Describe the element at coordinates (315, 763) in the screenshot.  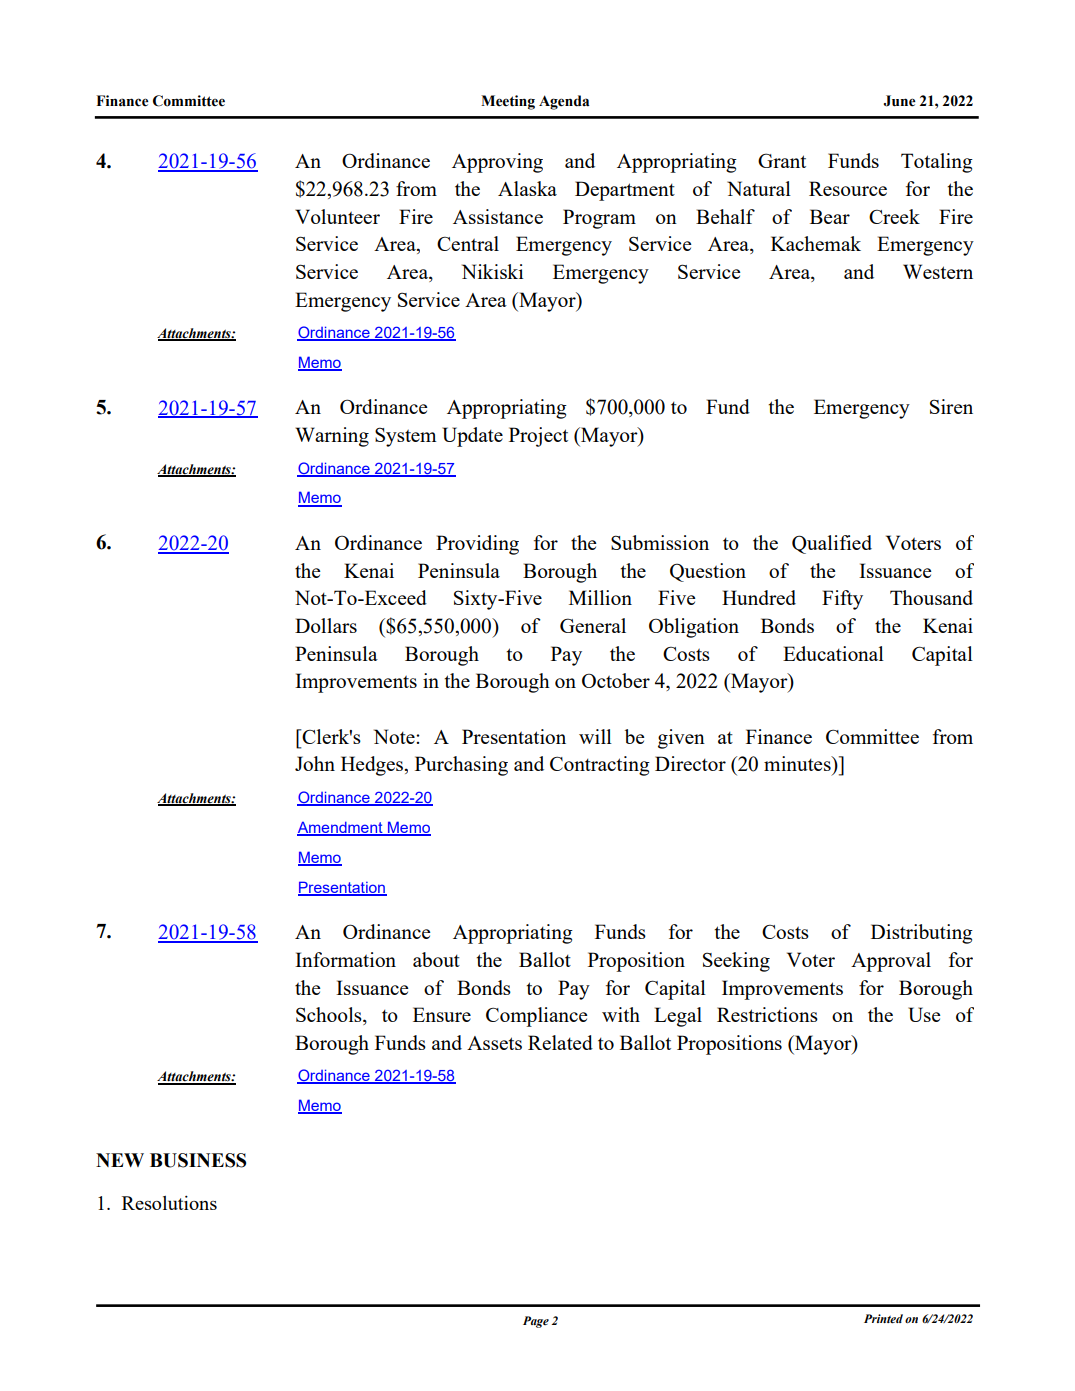
I see `John` at that location.
